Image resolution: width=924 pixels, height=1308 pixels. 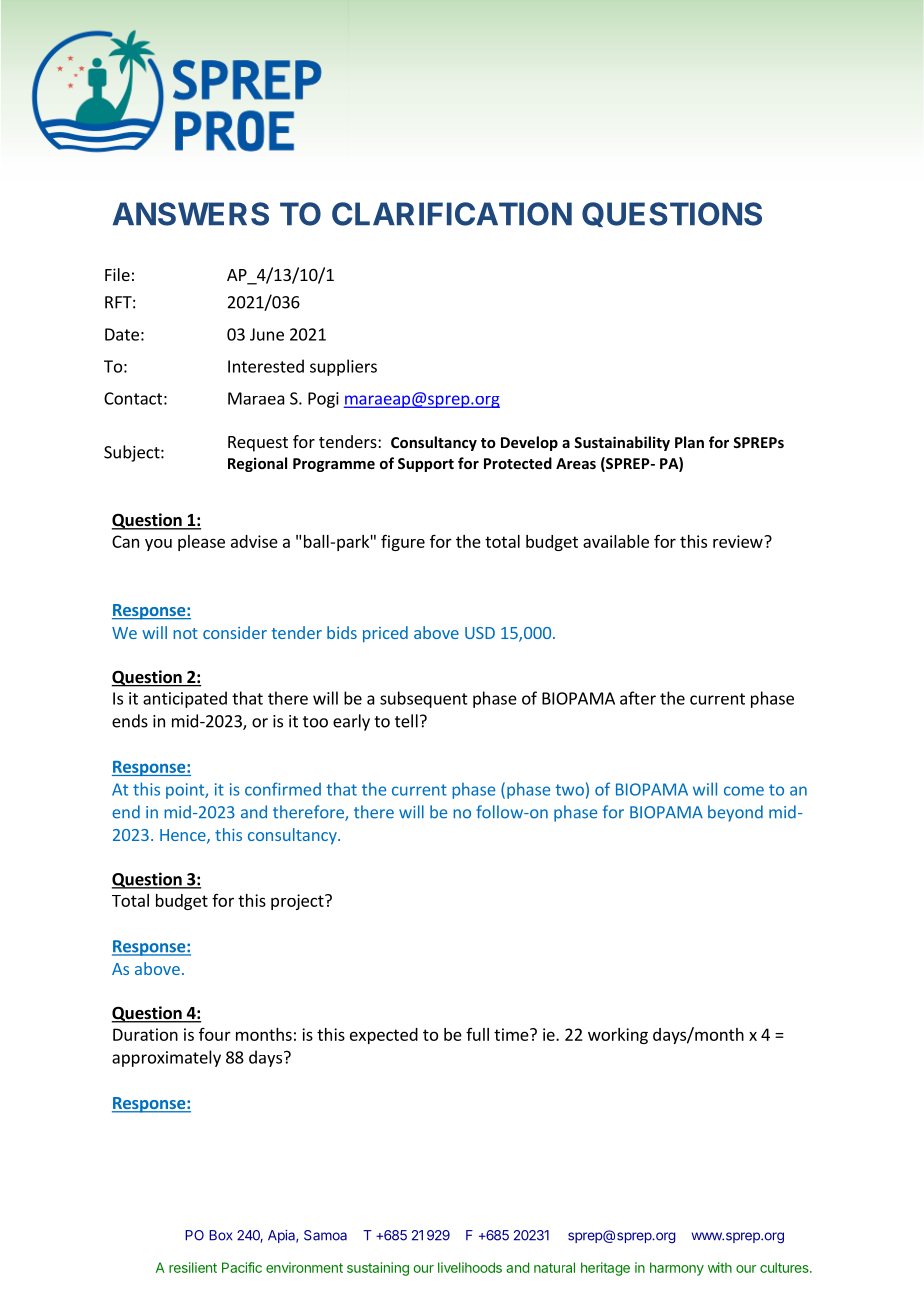 What do you see at coordinates (477, 1034) in the page?
I see `full` at bounding box center [477, 1034].
